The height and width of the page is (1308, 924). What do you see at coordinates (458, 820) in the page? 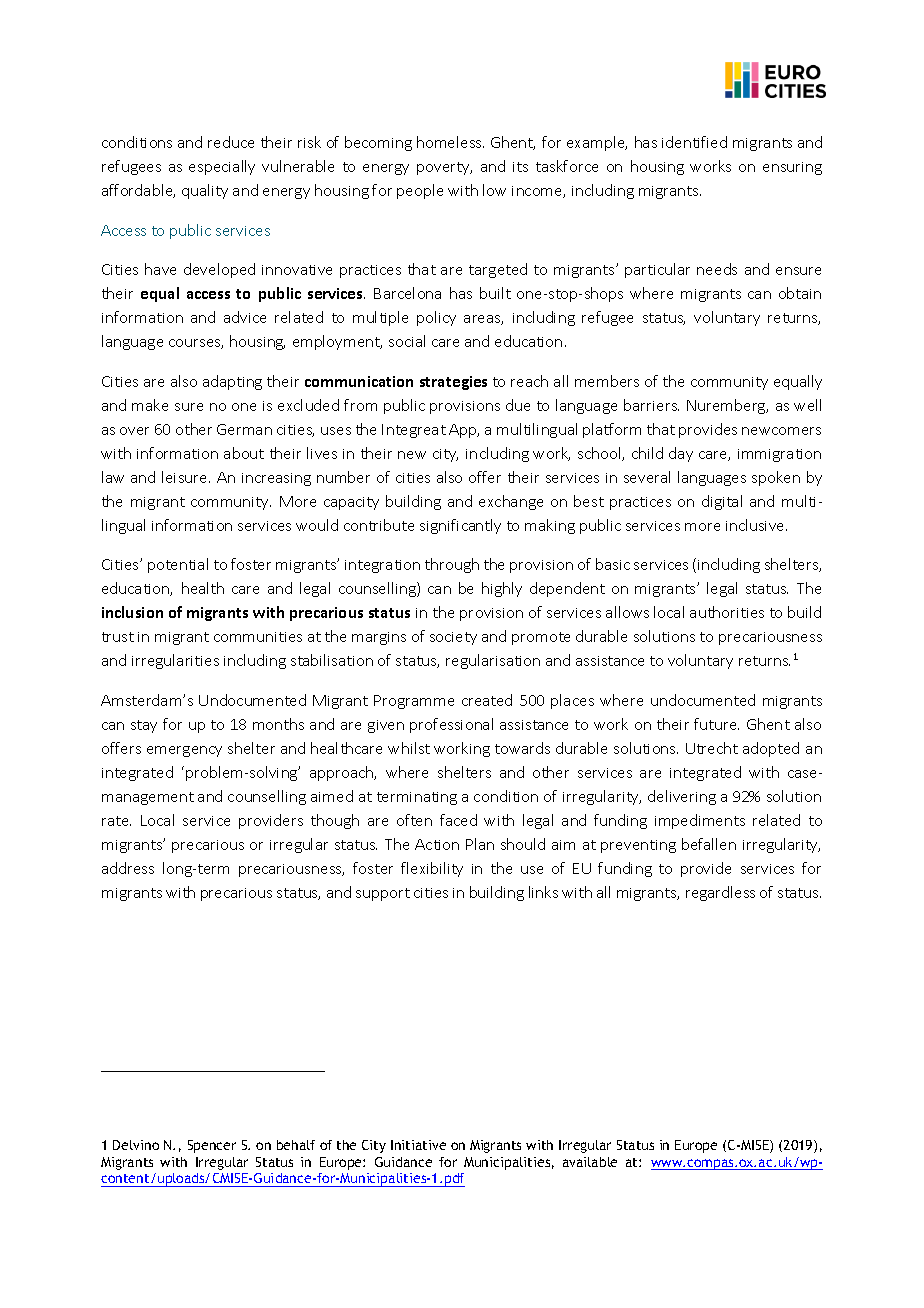
I see `faced` at bounding box center [458, 820].
